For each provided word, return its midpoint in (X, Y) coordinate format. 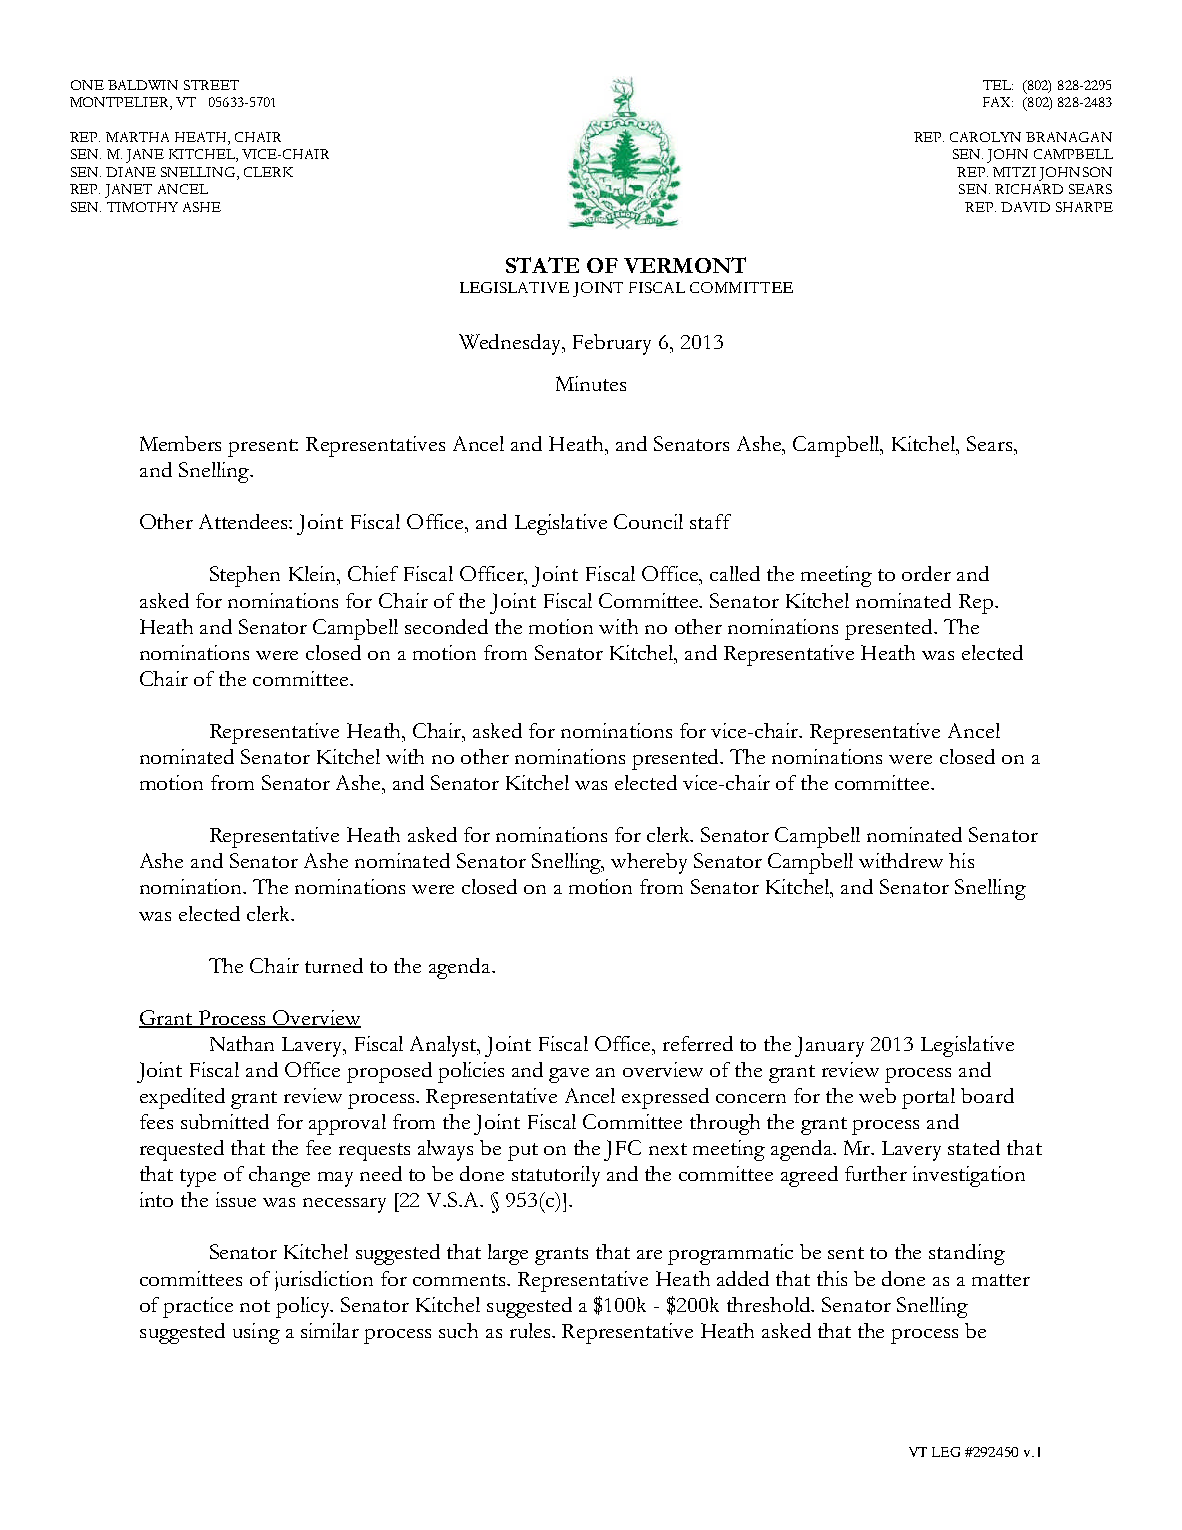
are (649, 1254)
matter (1001, 1280)
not (255, 1306)
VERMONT (685, 265)
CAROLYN (985, 137)
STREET (211, 85)
